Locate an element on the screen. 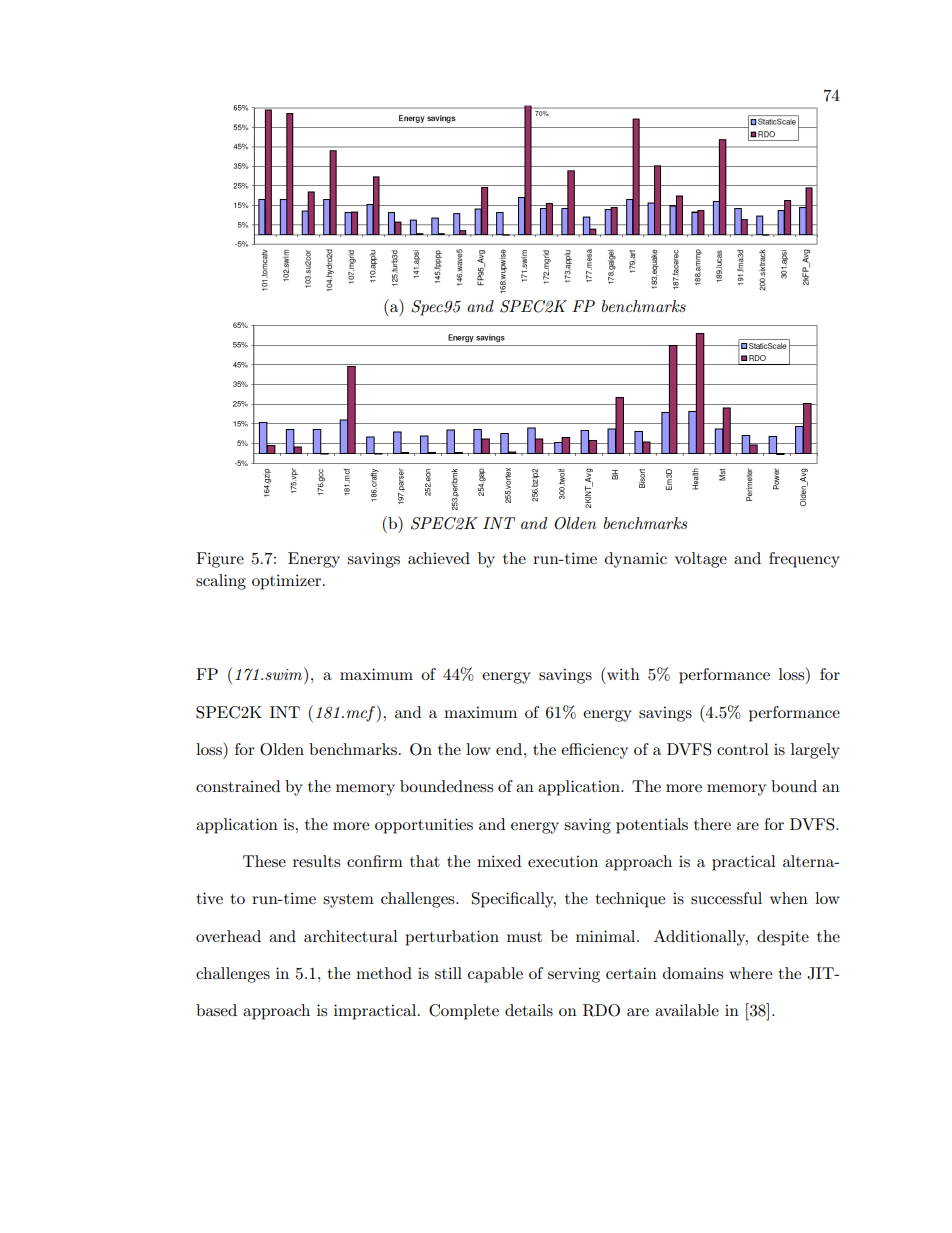 This screenshot has height=1233, width=952. there is located at coordinates (712, 824).
